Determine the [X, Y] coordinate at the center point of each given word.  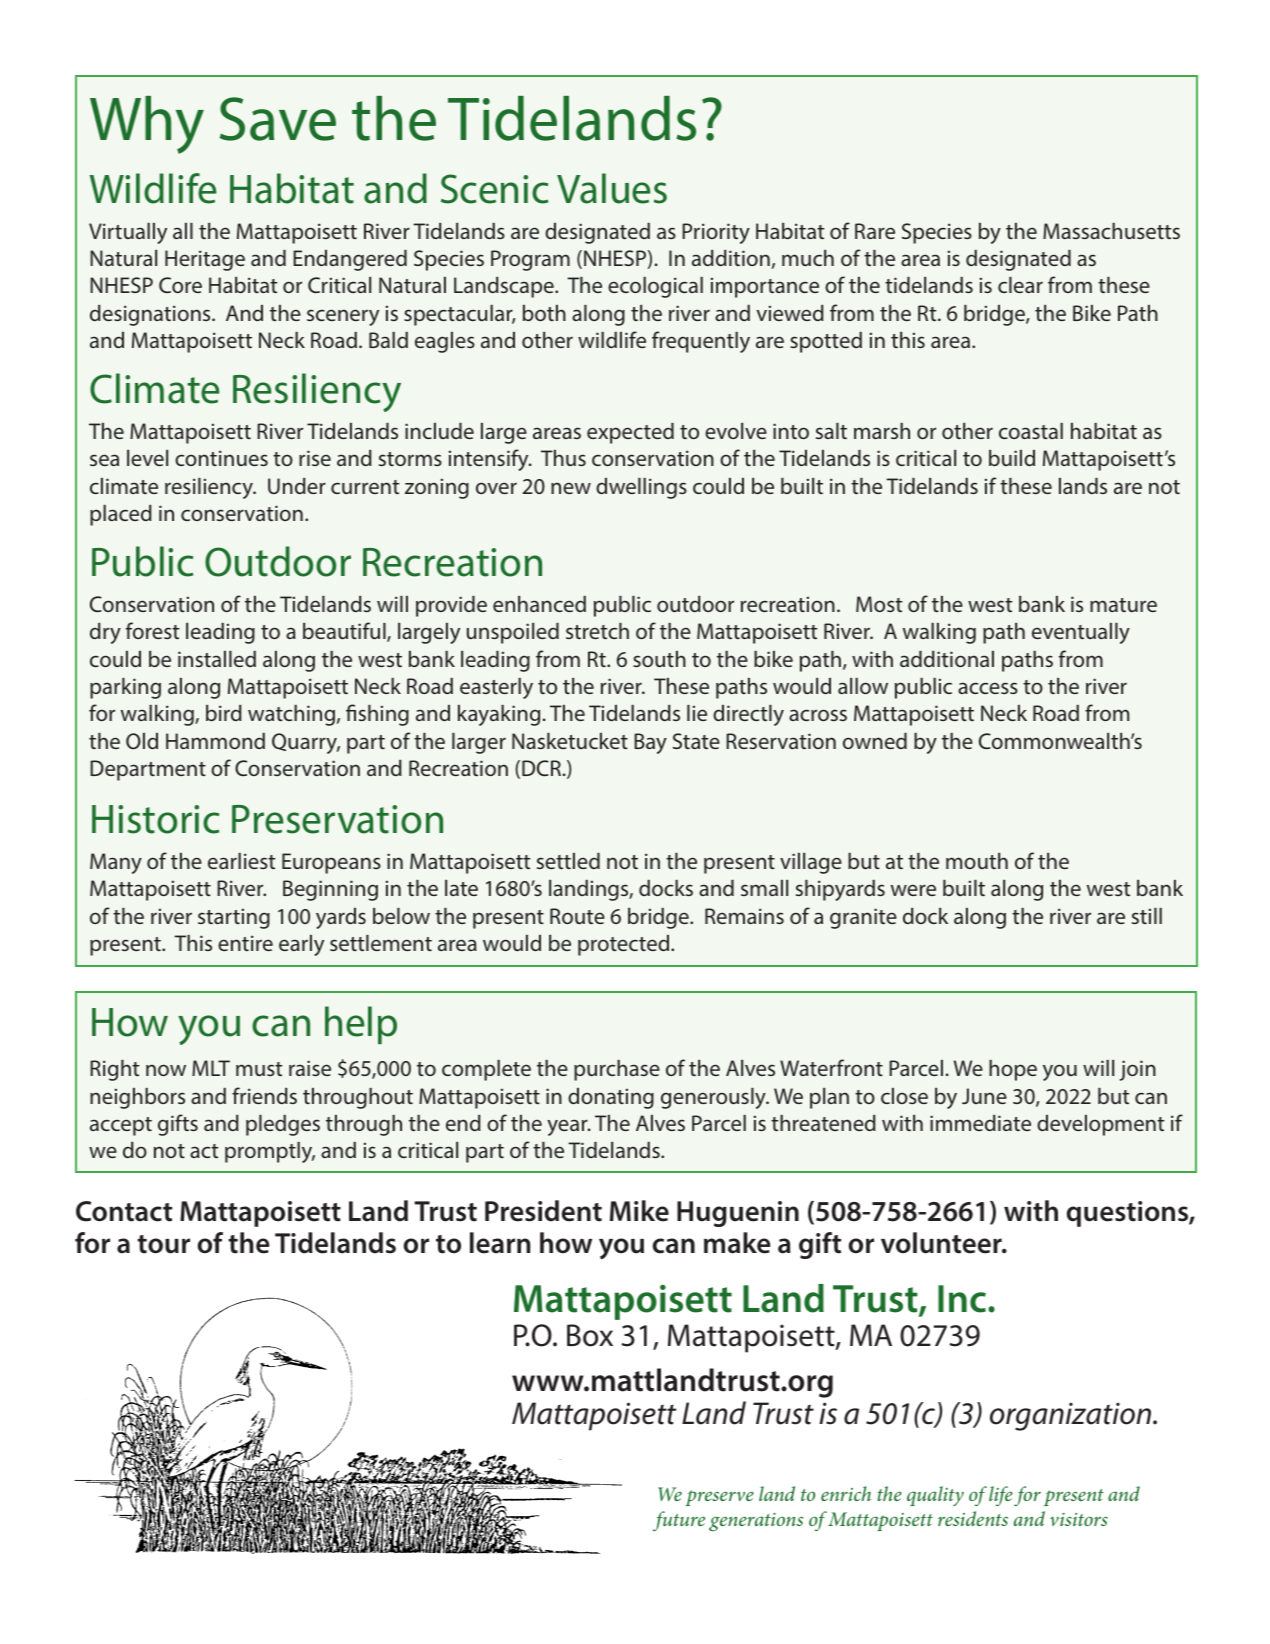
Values [612, 188]
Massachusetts [1111, 231]
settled [568, 861]
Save [278, 119]
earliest [241, 861]
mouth [977, 861]
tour [163, 1244]
